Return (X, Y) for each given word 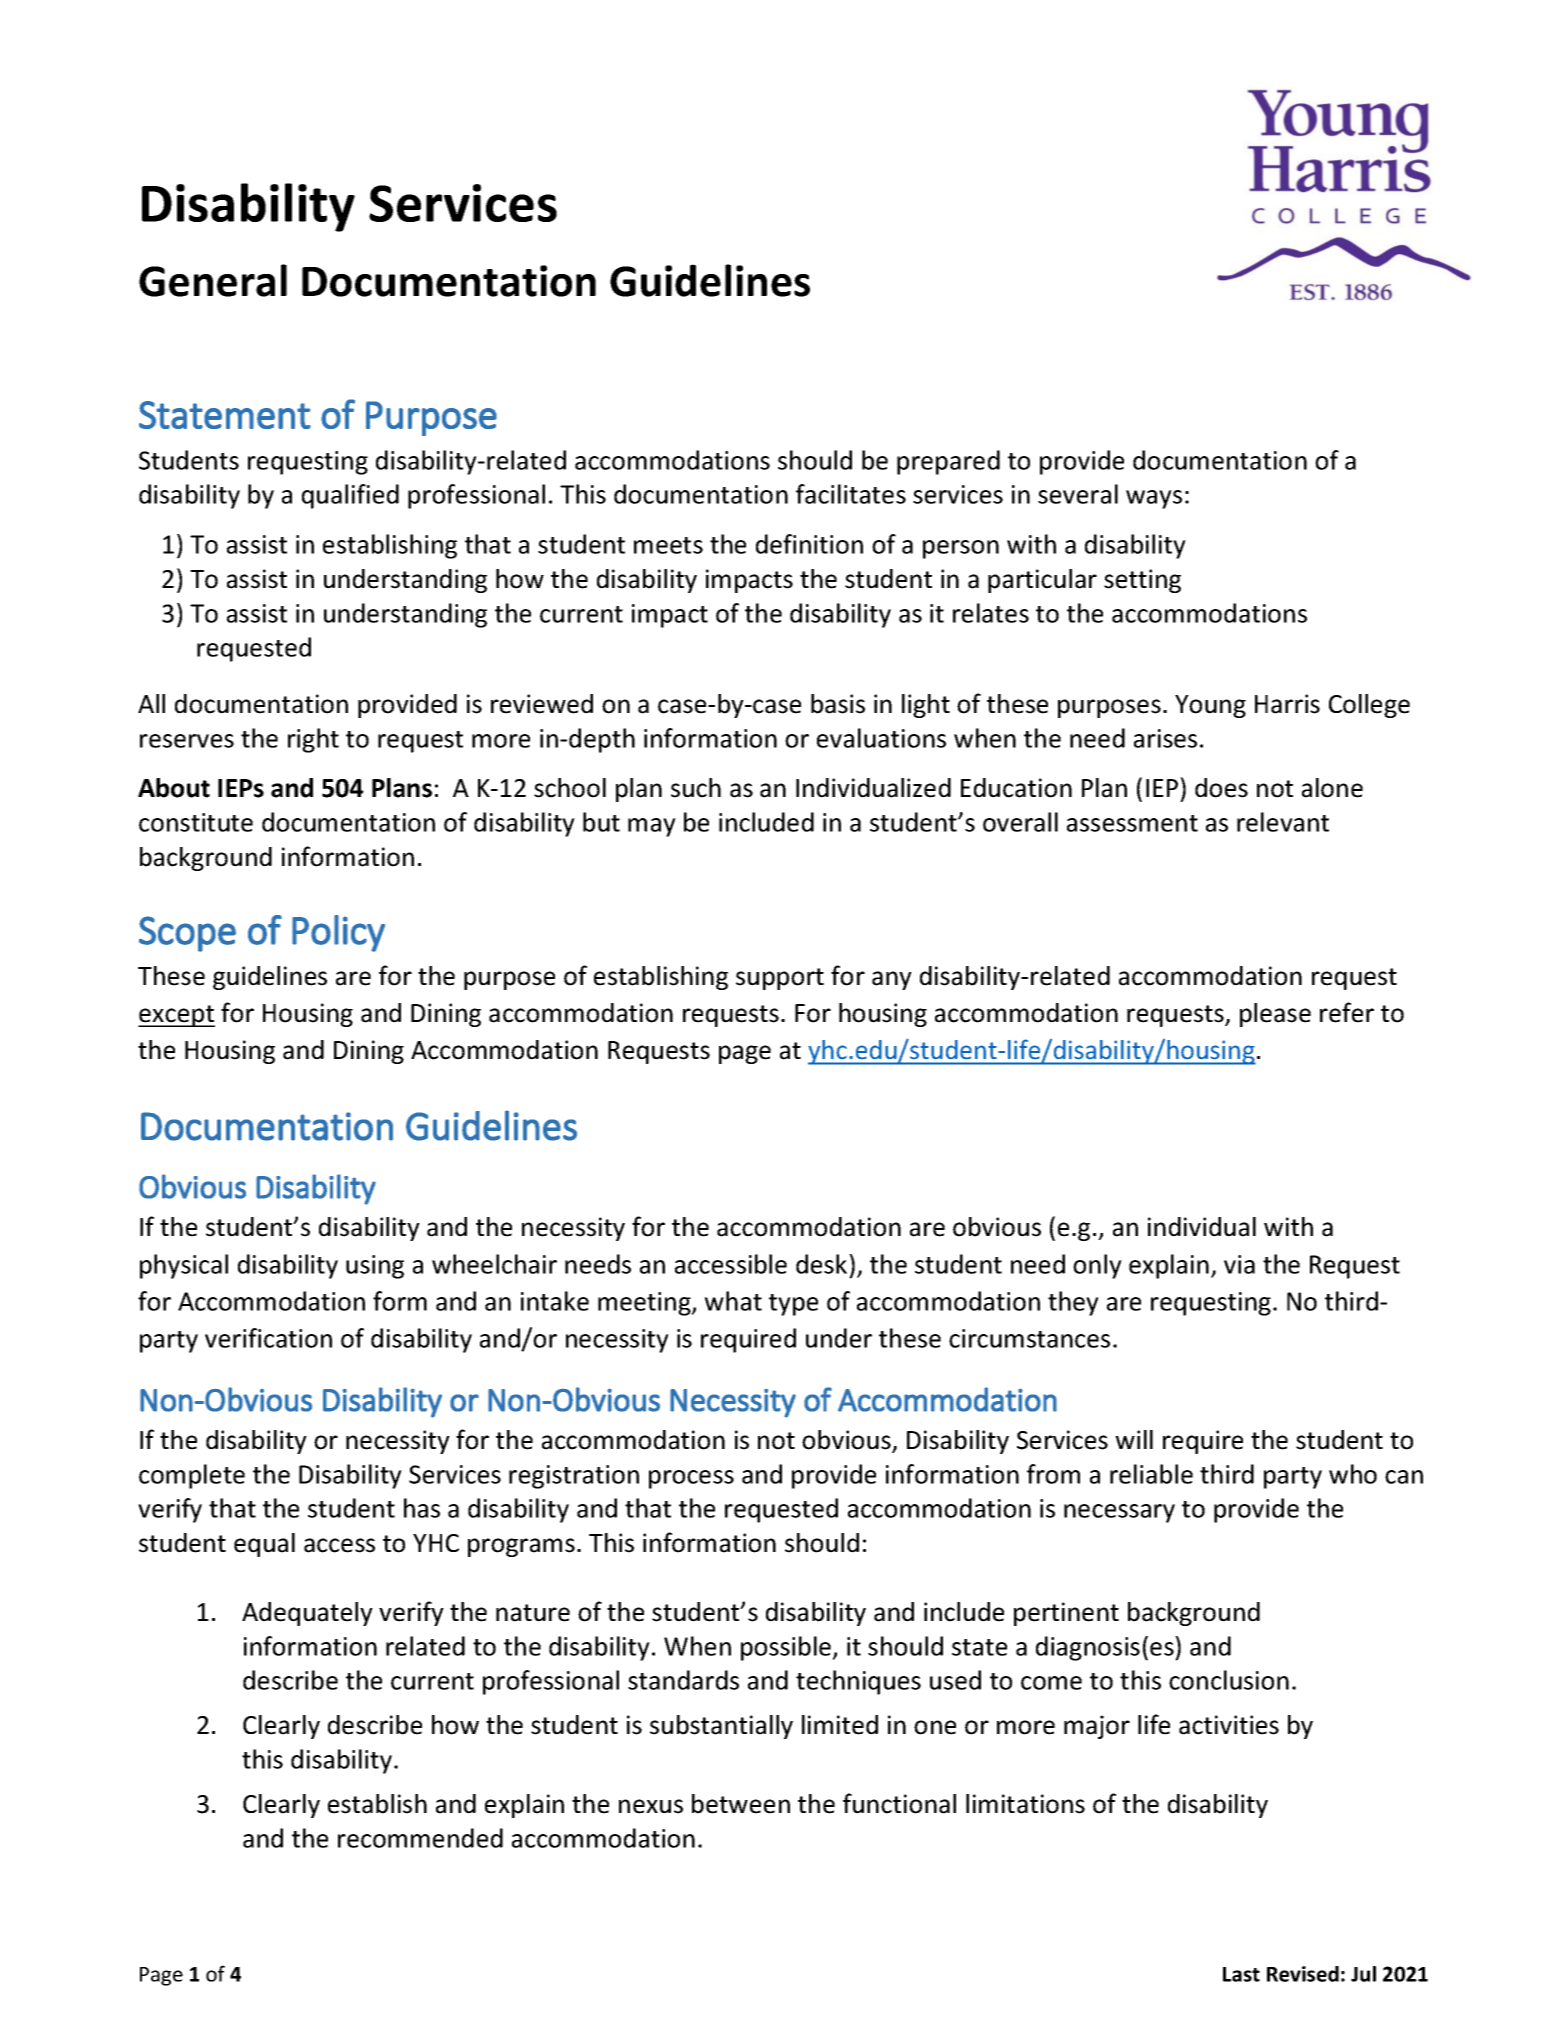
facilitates (851, 494)
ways (1154, 499)
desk (823, 1264)
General (213, 280)
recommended (420, 1838)
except (176, 1016)
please (1275, 1015)
